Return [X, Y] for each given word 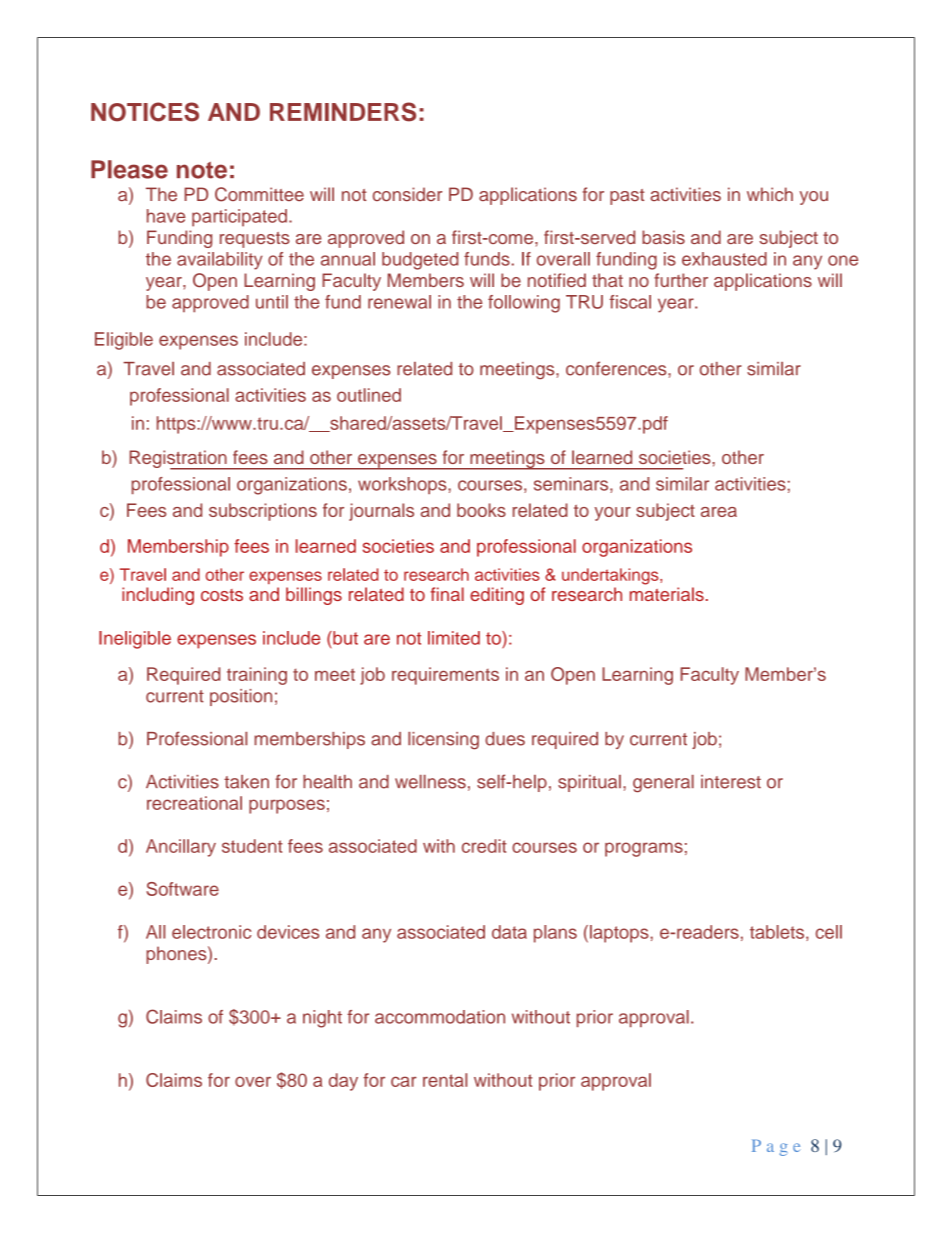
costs [222, 595]
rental [445, 1080]
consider [407, 194]
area [719, 512]
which [770, 194]
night [322, 1019]
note [202, 170]
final [447, 594]
